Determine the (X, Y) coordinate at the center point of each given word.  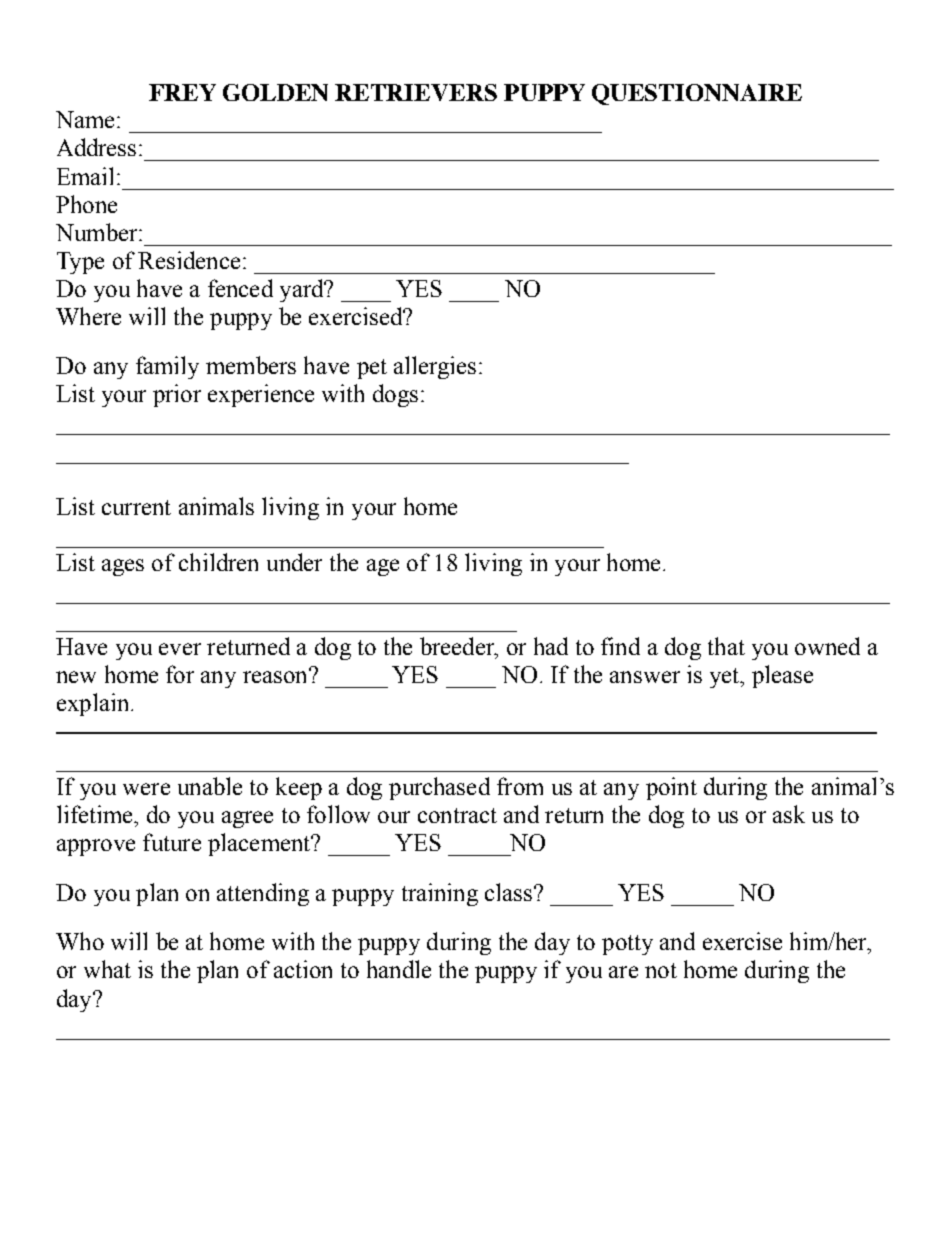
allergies (435, 367)
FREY (182, 92)
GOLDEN (275, 92)
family (167, 367)
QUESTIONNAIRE (697, 94)
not (661, 970)
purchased (439, 788)
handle (399, 969)
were (146, 789)
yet (726, 678)
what (107, 969)
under (294, 562)
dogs (395, 395)
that (726, 646)
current (136, 507)
